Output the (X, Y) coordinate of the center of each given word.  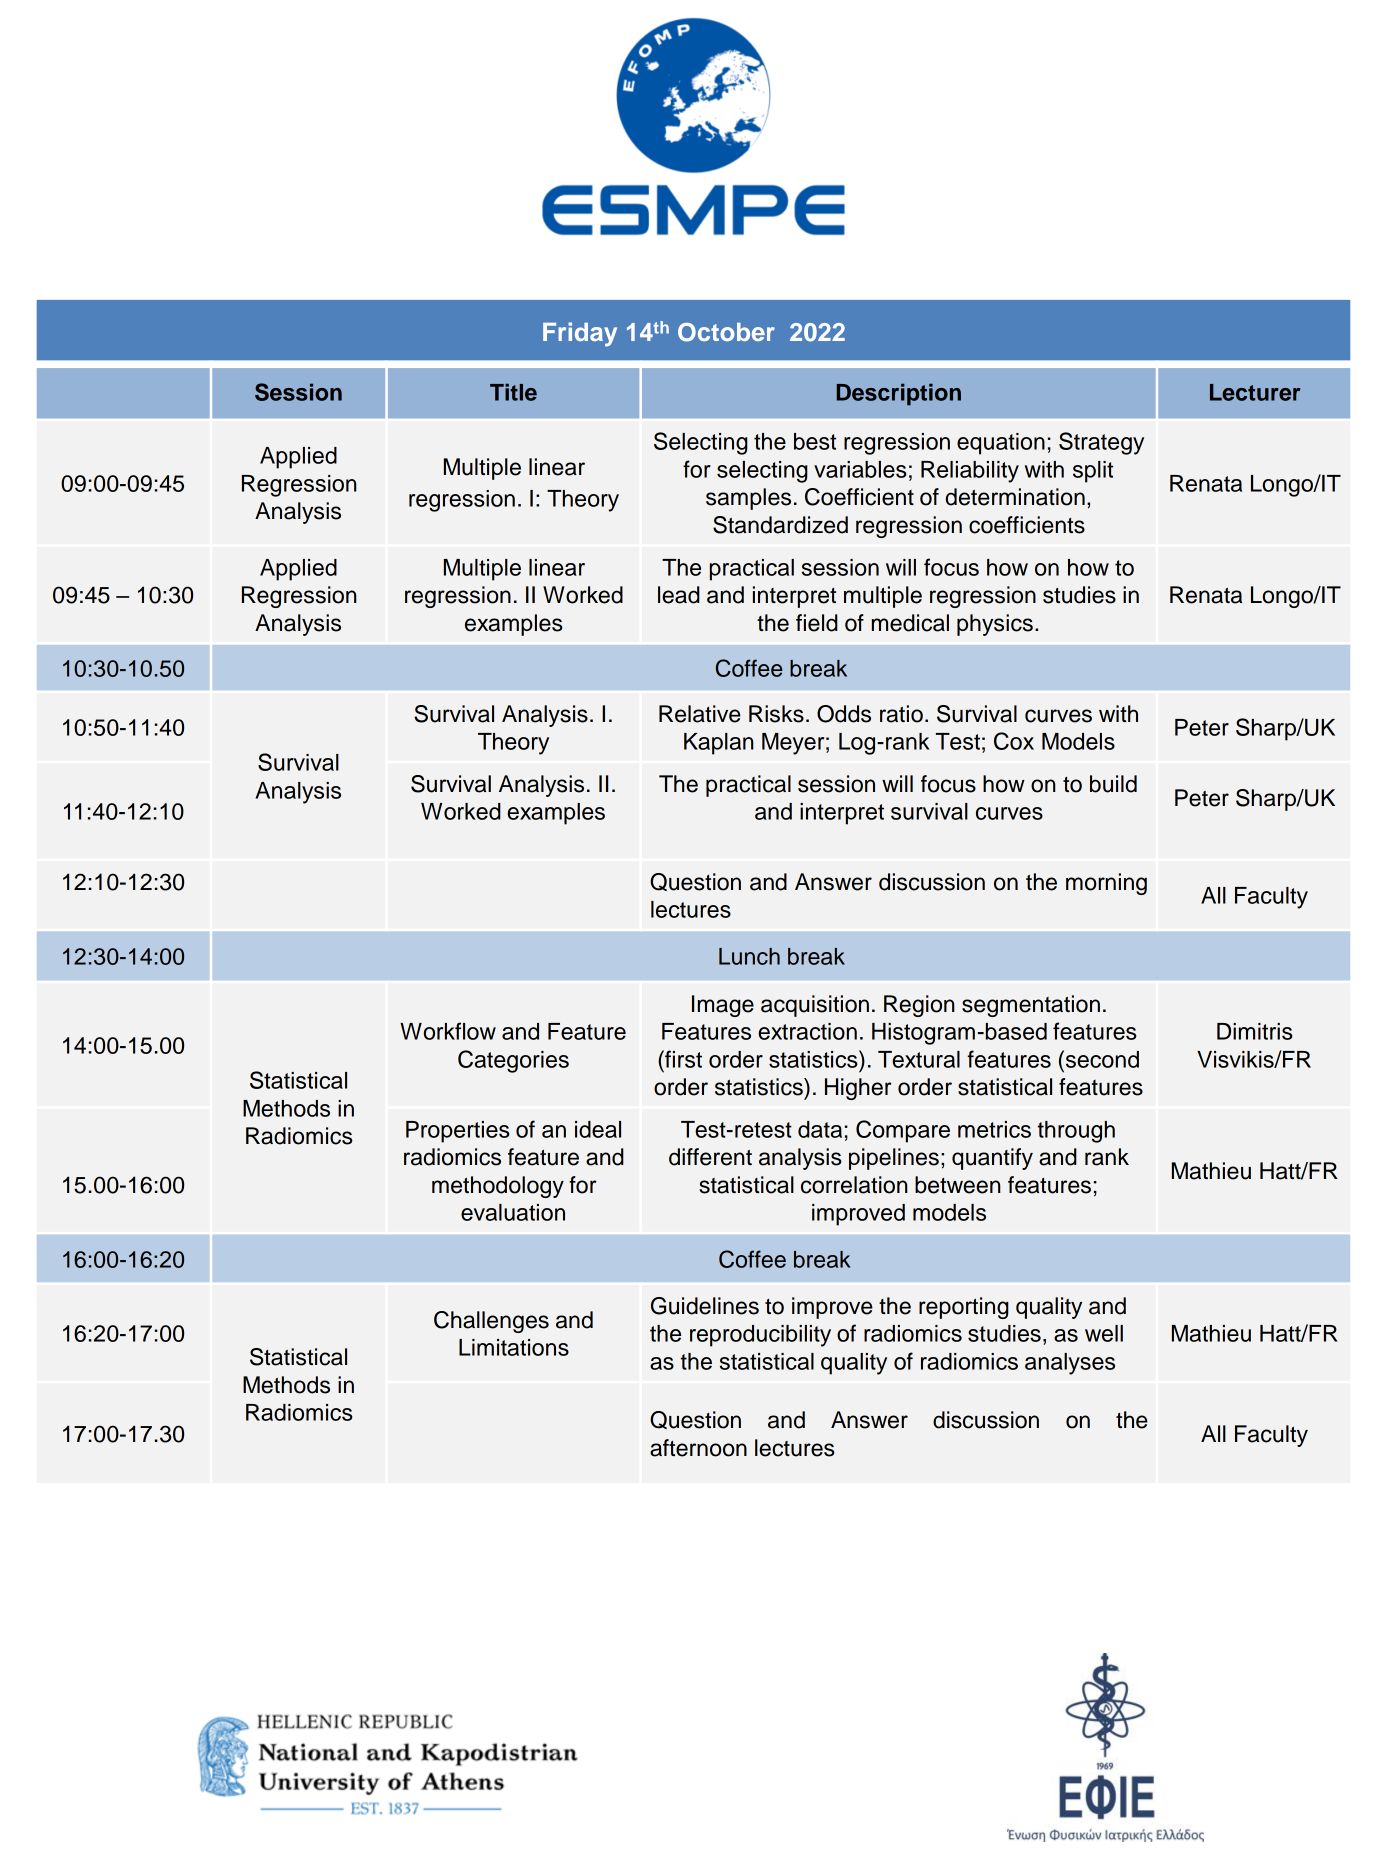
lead (679, 595)
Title (513, 392)
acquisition (815, 1006)
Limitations (514, 1347)
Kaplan (719, 744)
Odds (844, 714)
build (1113, 784)
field (817, 623)
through (1076, 1132)
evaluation (513, 1212)
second (1101, 1059)
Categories (513, 1061)
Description (898, 394)
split (1093, 472)
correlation (854, 1185)
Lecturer (1255, 392)
